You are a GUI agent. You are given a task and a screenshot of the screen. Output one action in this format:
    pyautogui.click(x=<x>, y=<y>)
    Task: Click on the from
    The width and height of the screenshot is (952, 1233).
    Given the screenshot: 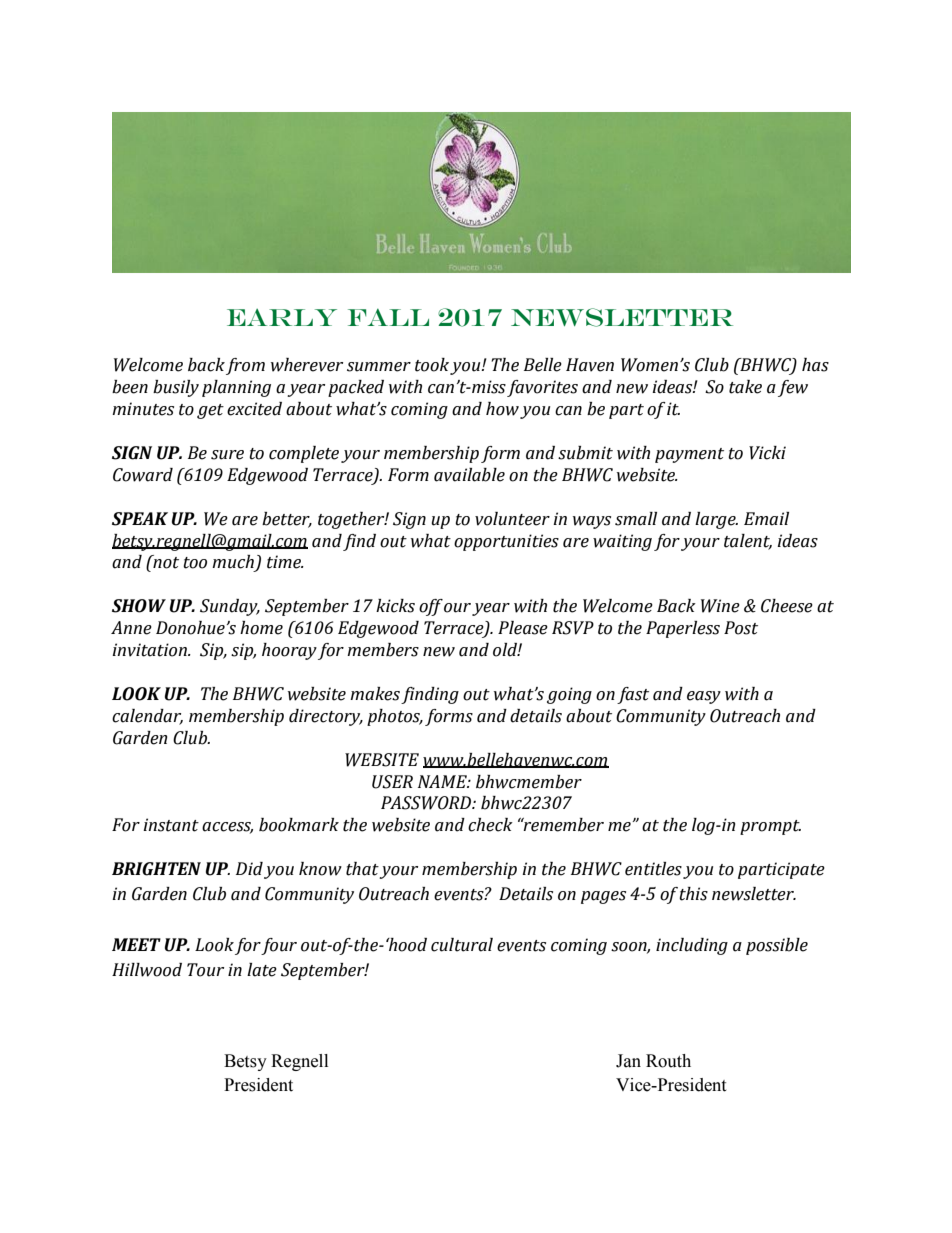 What is the action you would take?
    pyautogui.click(x=245, y=366)
